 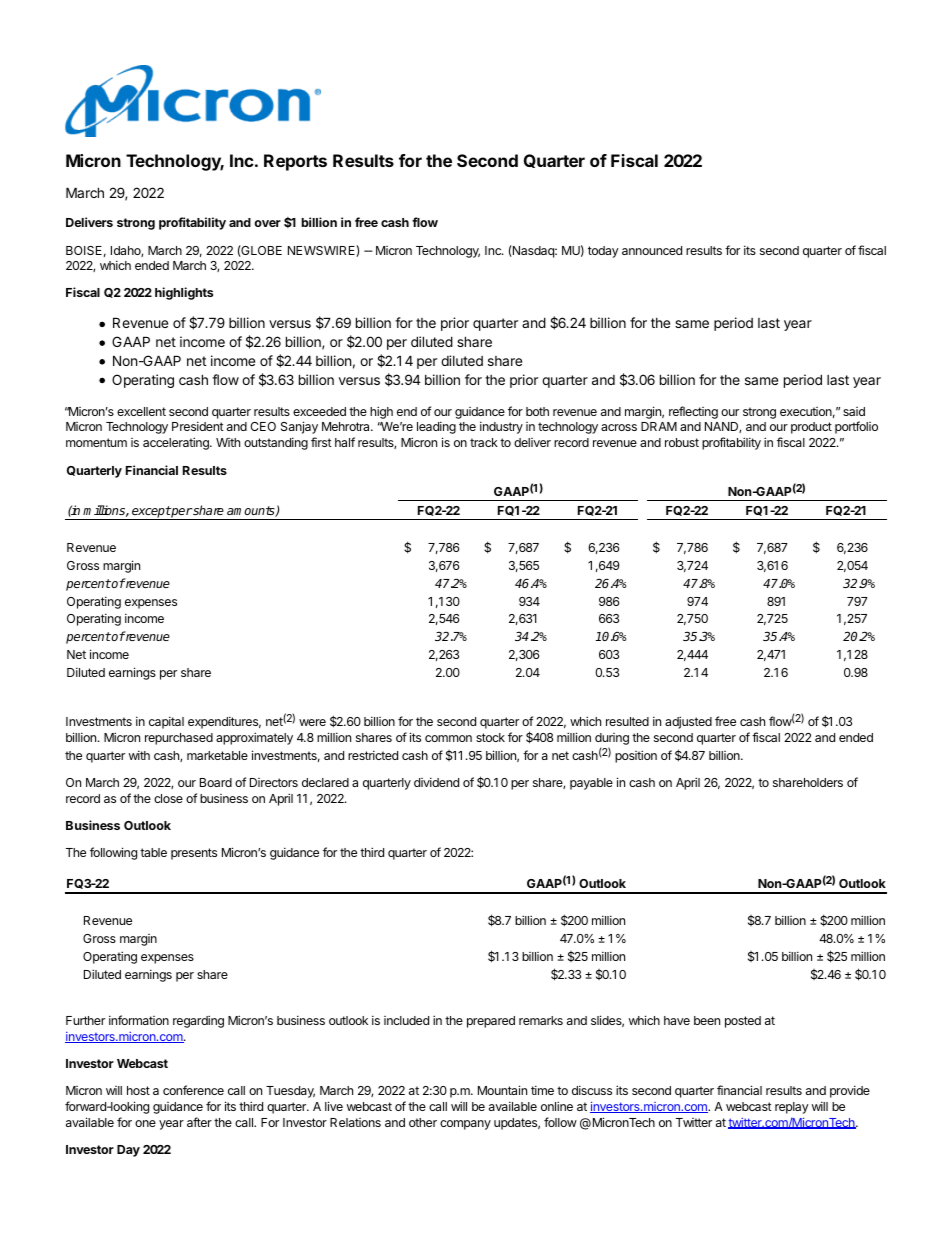 I want to click on conference, so click(x=193, y=1090).
